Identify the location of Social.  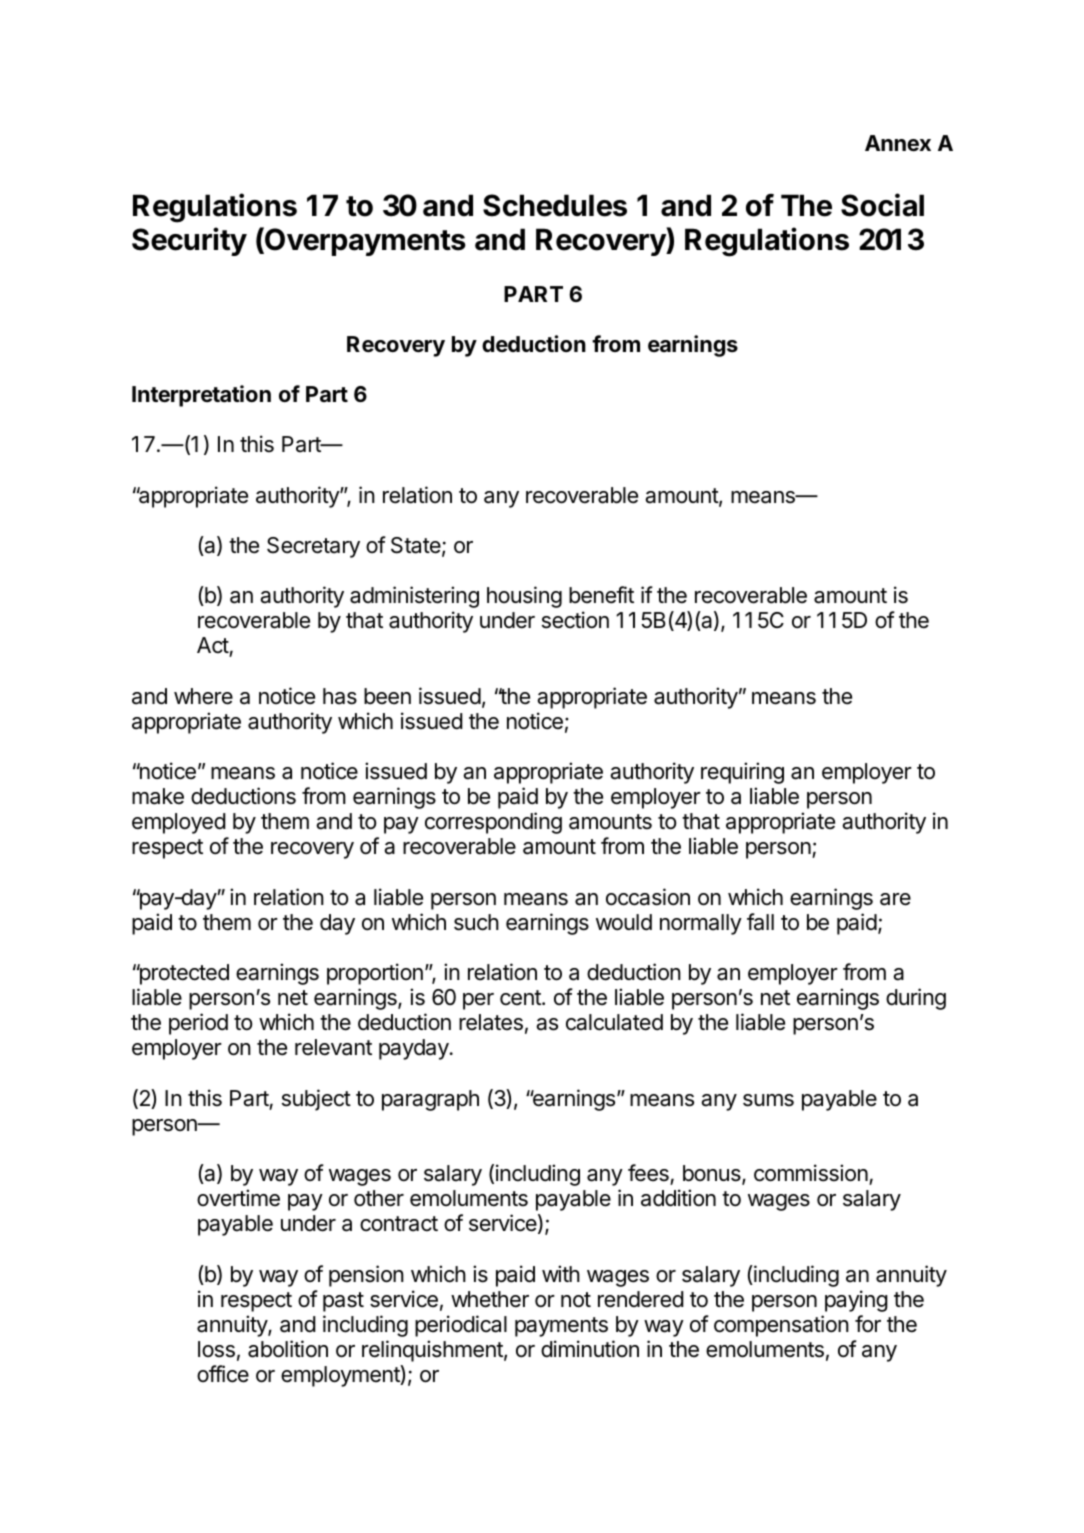
(882, 205).
